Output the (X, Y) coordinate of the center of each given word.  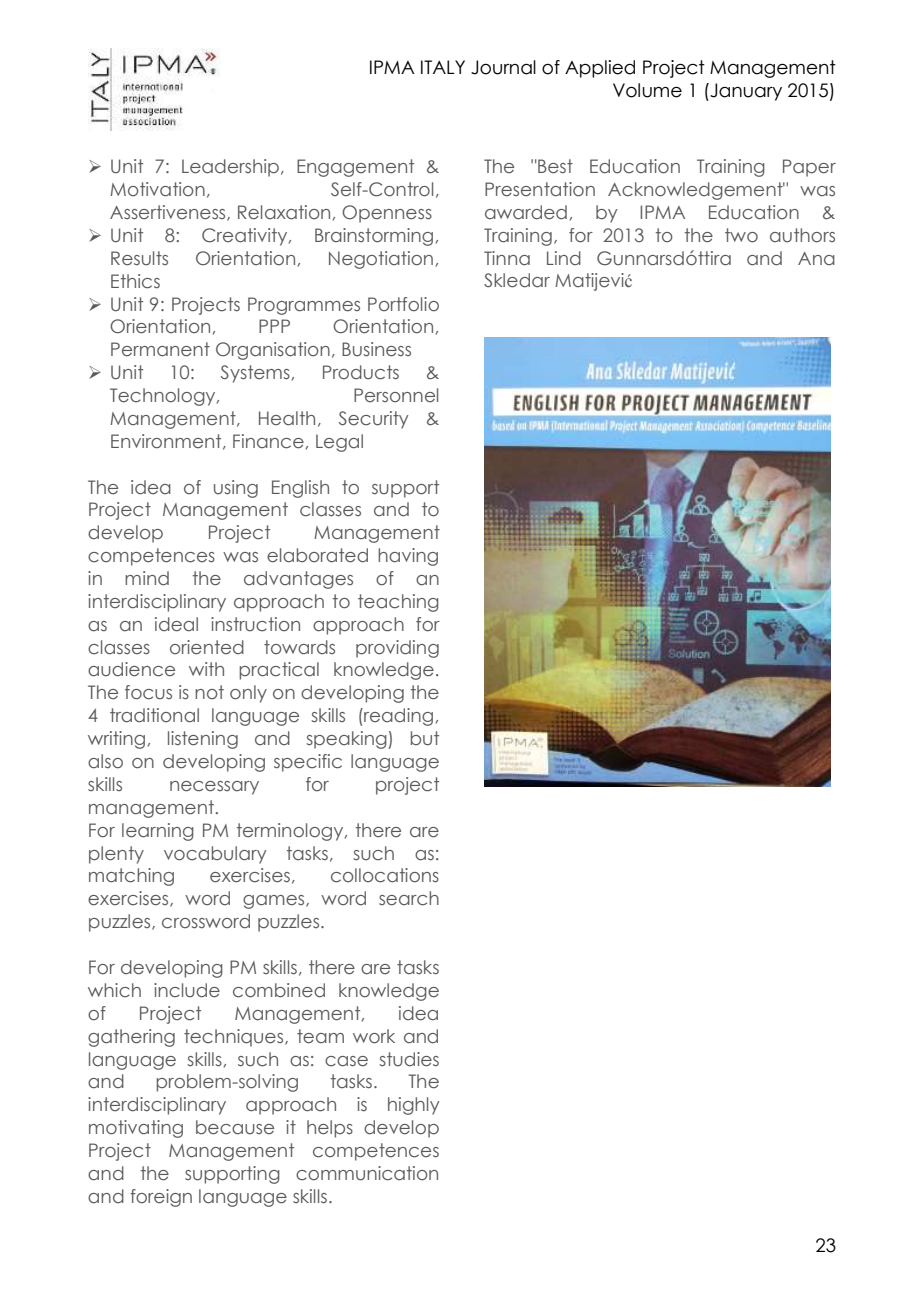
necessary (214, 788)
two (741, 235)
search (409, 898)
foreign (161, 1198)
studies (409, 1059)
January (745, 92)
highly (413, 1106)
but (425, 738)
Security (373, 420)
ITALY (443, 67)
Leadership (230, 168)
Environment (167, 442)
